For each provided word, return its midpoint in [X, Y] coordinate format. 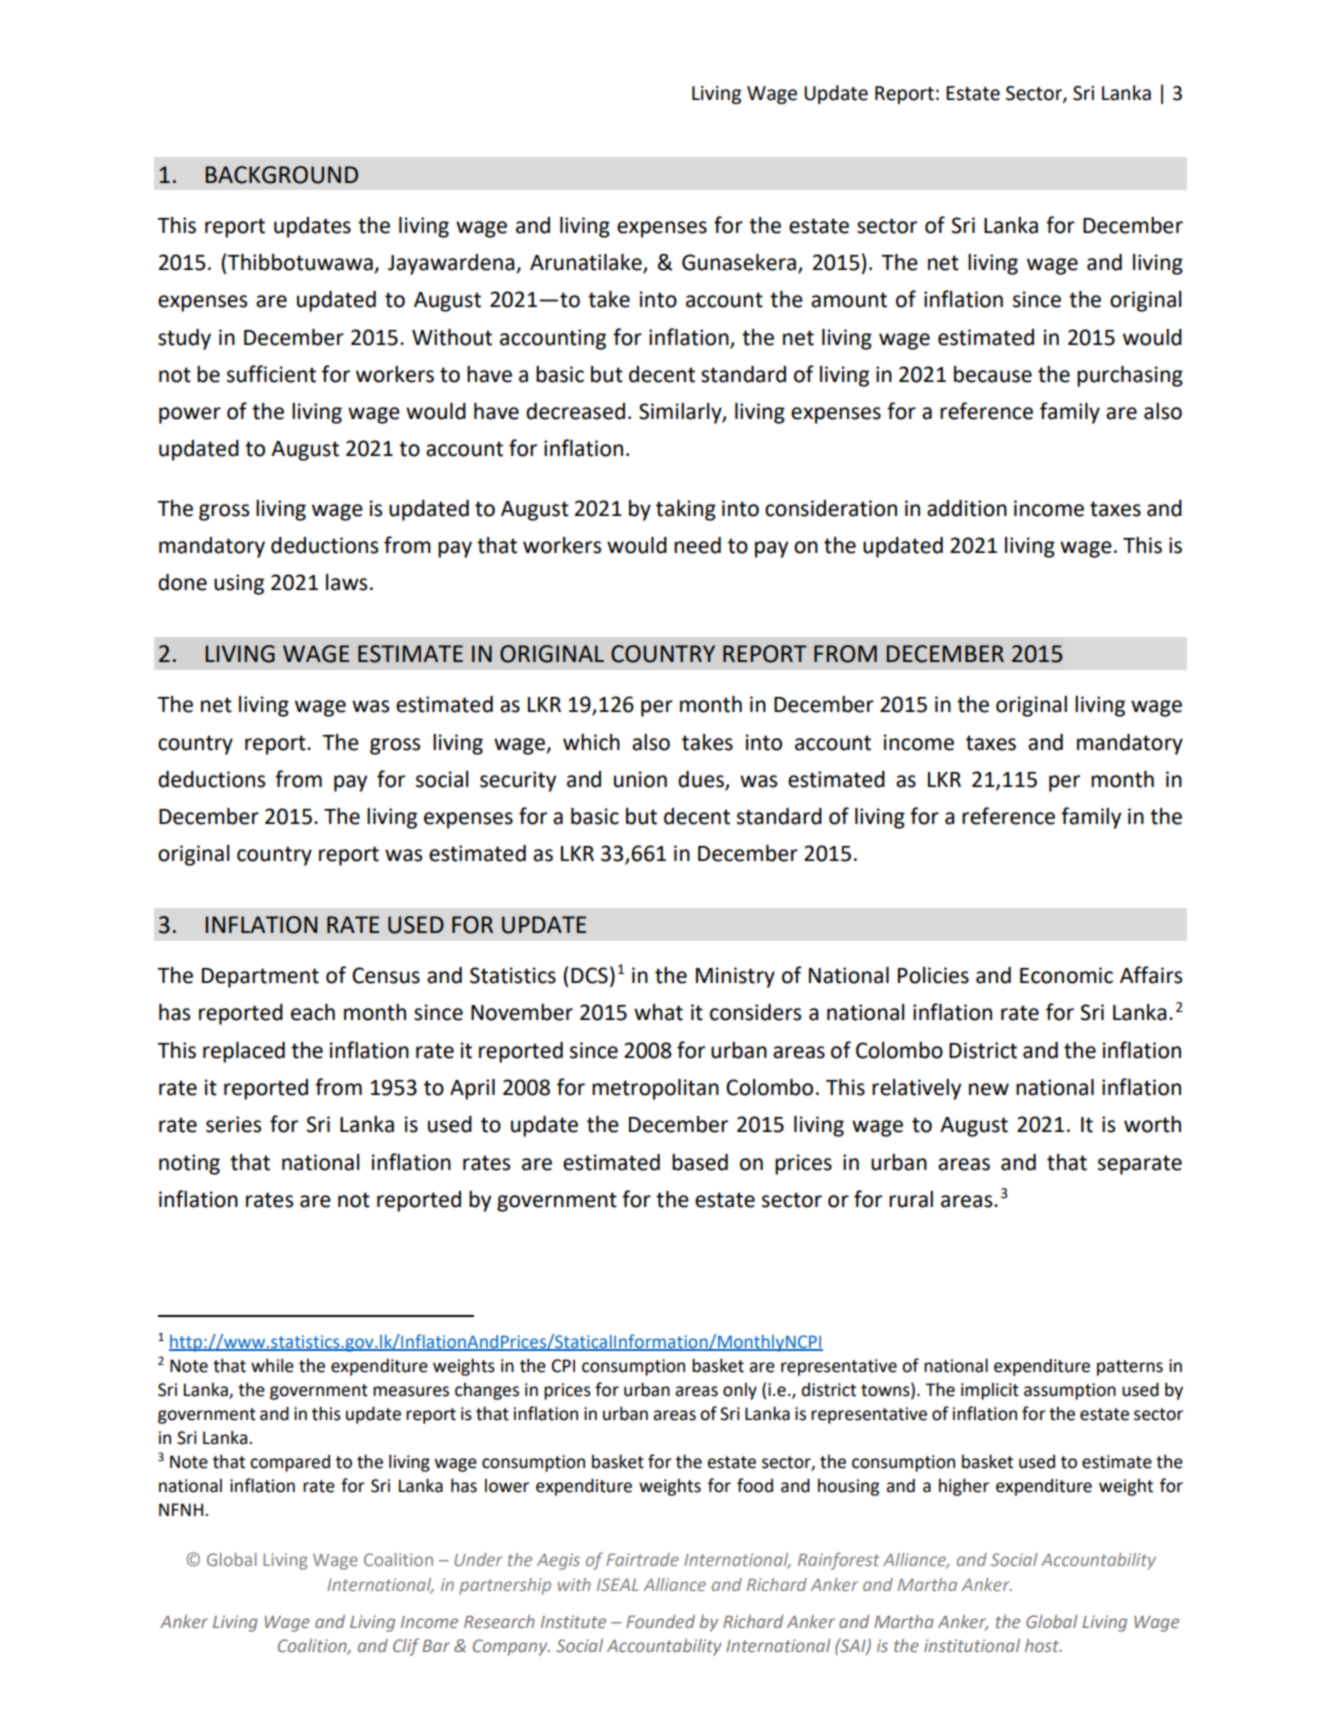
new [989, 1089]
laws [346, 582]
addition [967, 508]
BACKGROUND [281, 175]
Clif [406, 1647]
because [993, 374]
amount [849, 300]
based [700, 1162]
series [233, 1124]
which [591, 742]
